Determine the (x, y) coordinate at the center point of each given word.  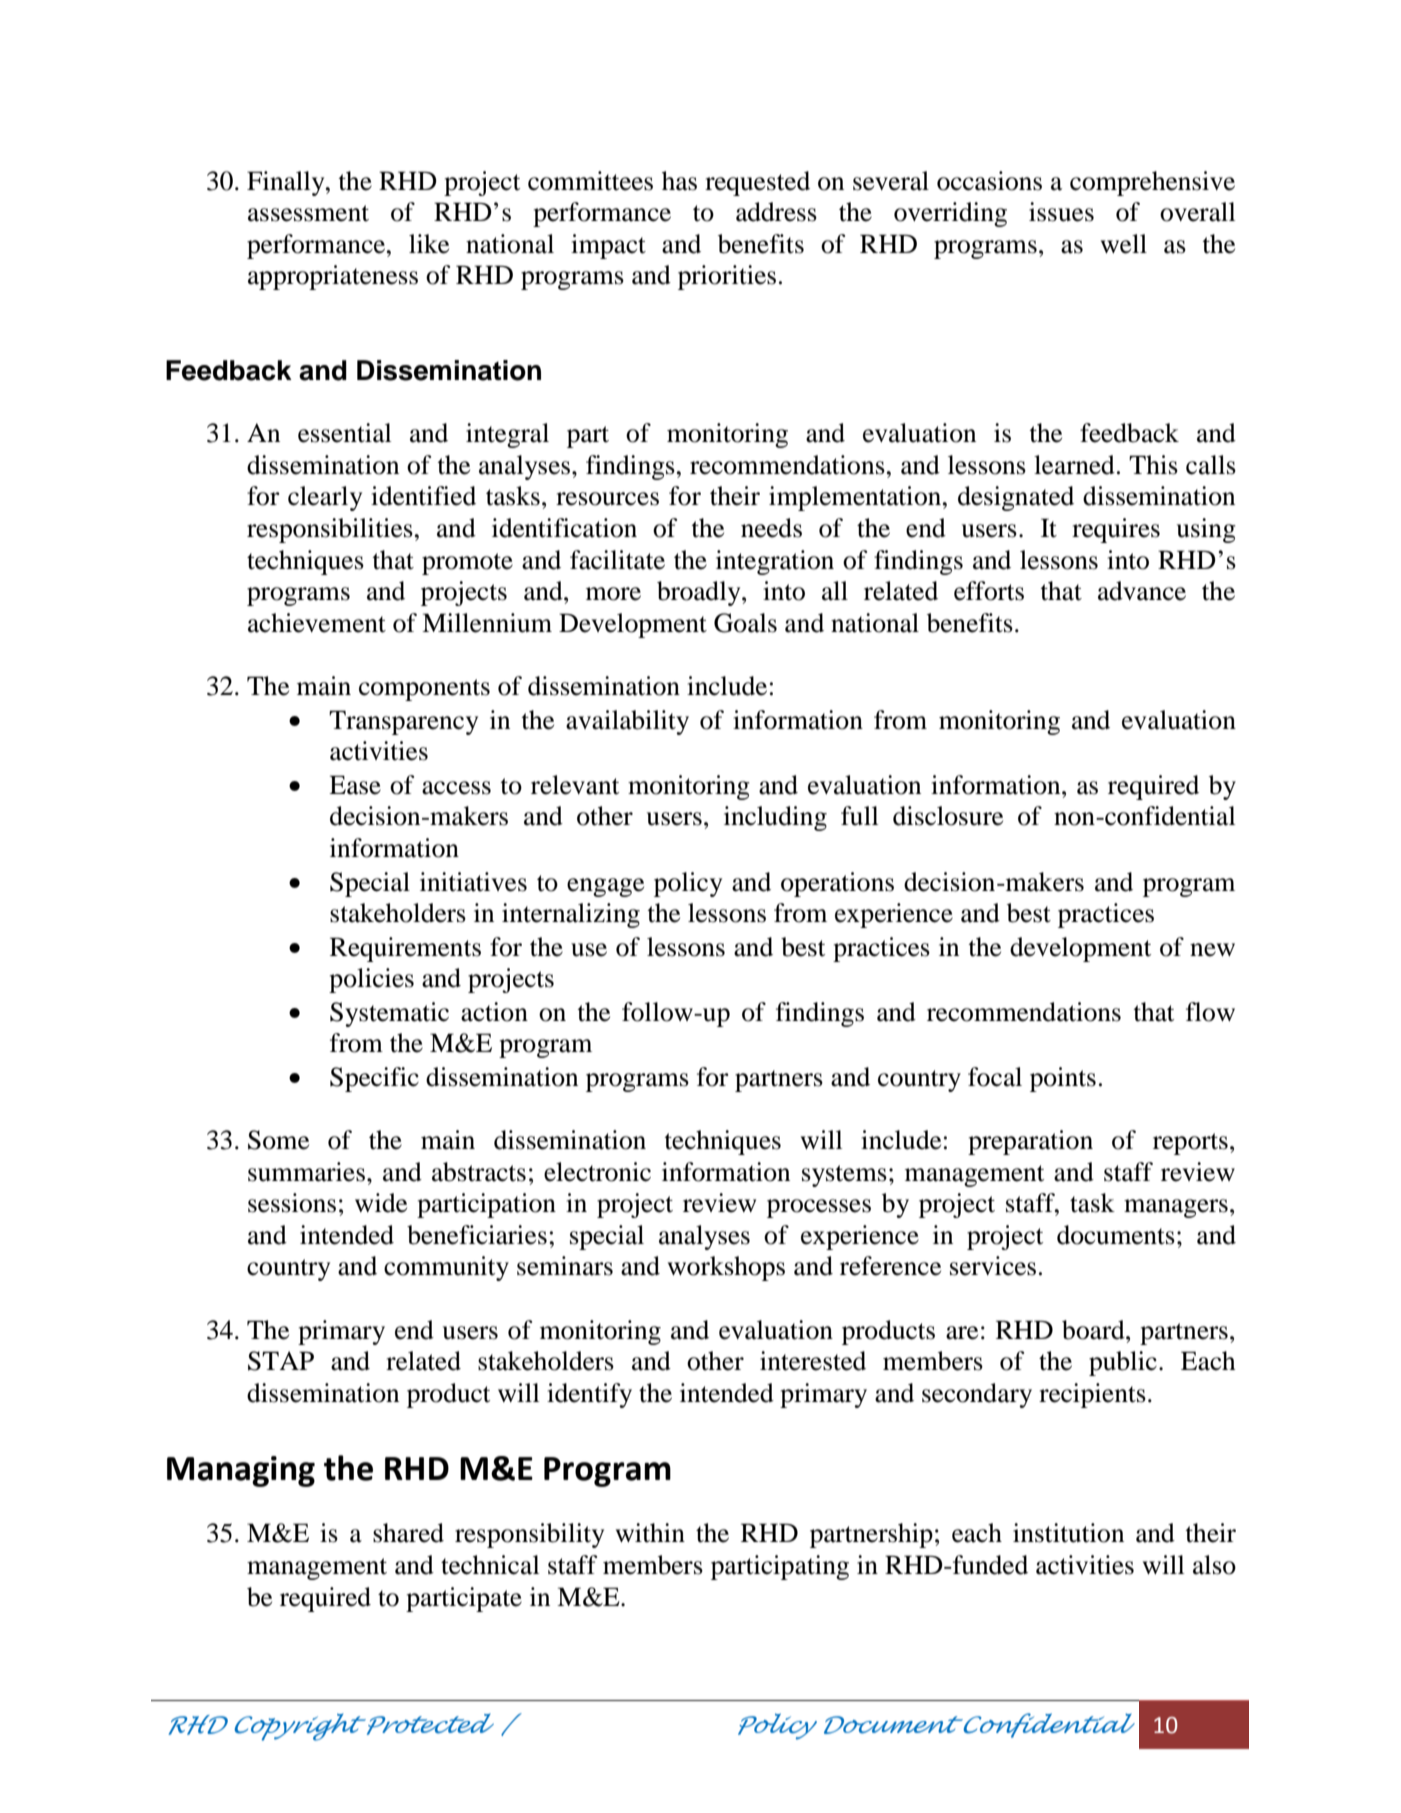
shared (408, 1533)
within (650, 1533)
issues (1061, 212)
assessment (308, 213)
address (776, 212)
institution (1068, 1533)
